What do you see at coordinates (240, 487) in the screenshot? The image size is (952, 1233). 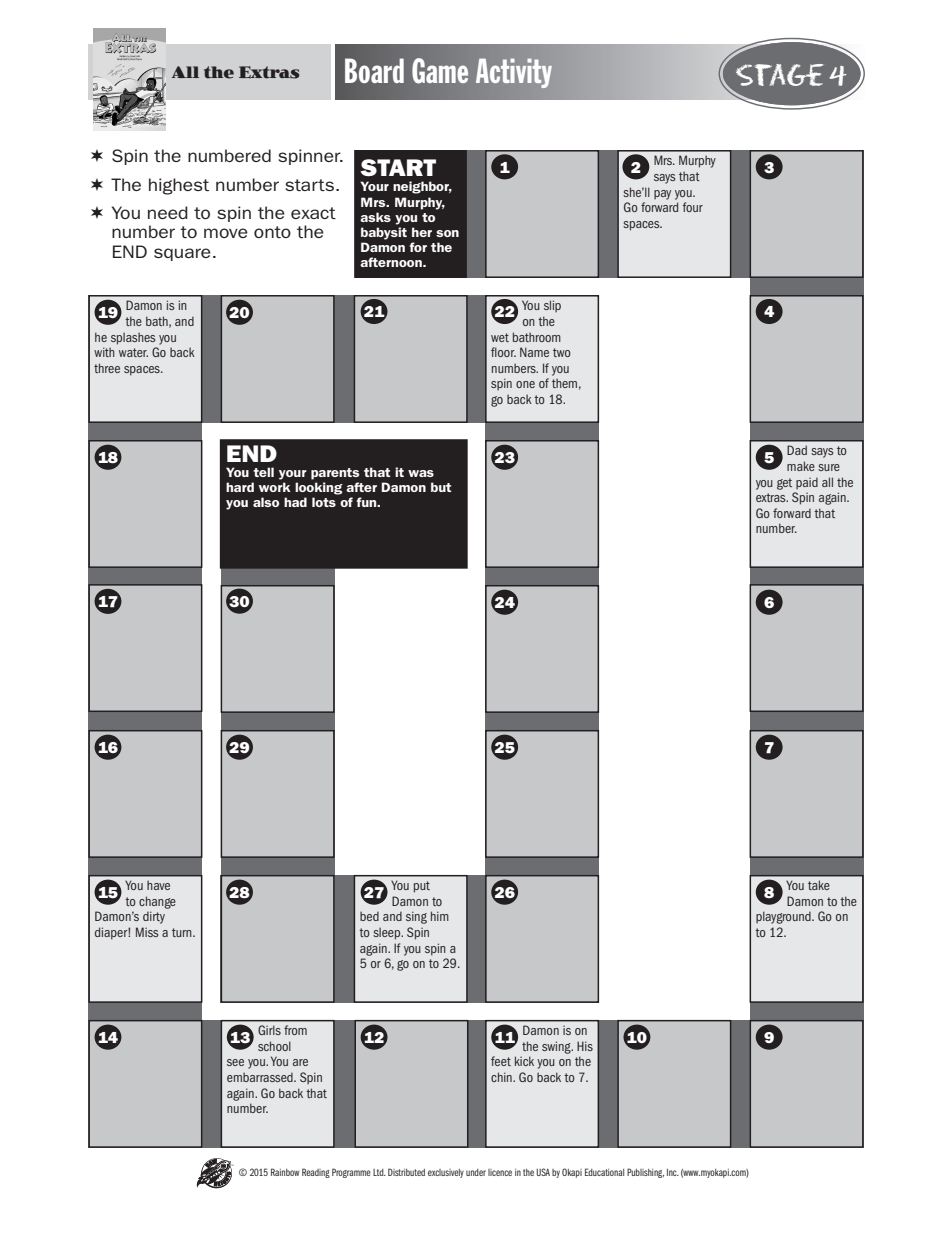 I see `hard` at bounding box center [240, 487].
